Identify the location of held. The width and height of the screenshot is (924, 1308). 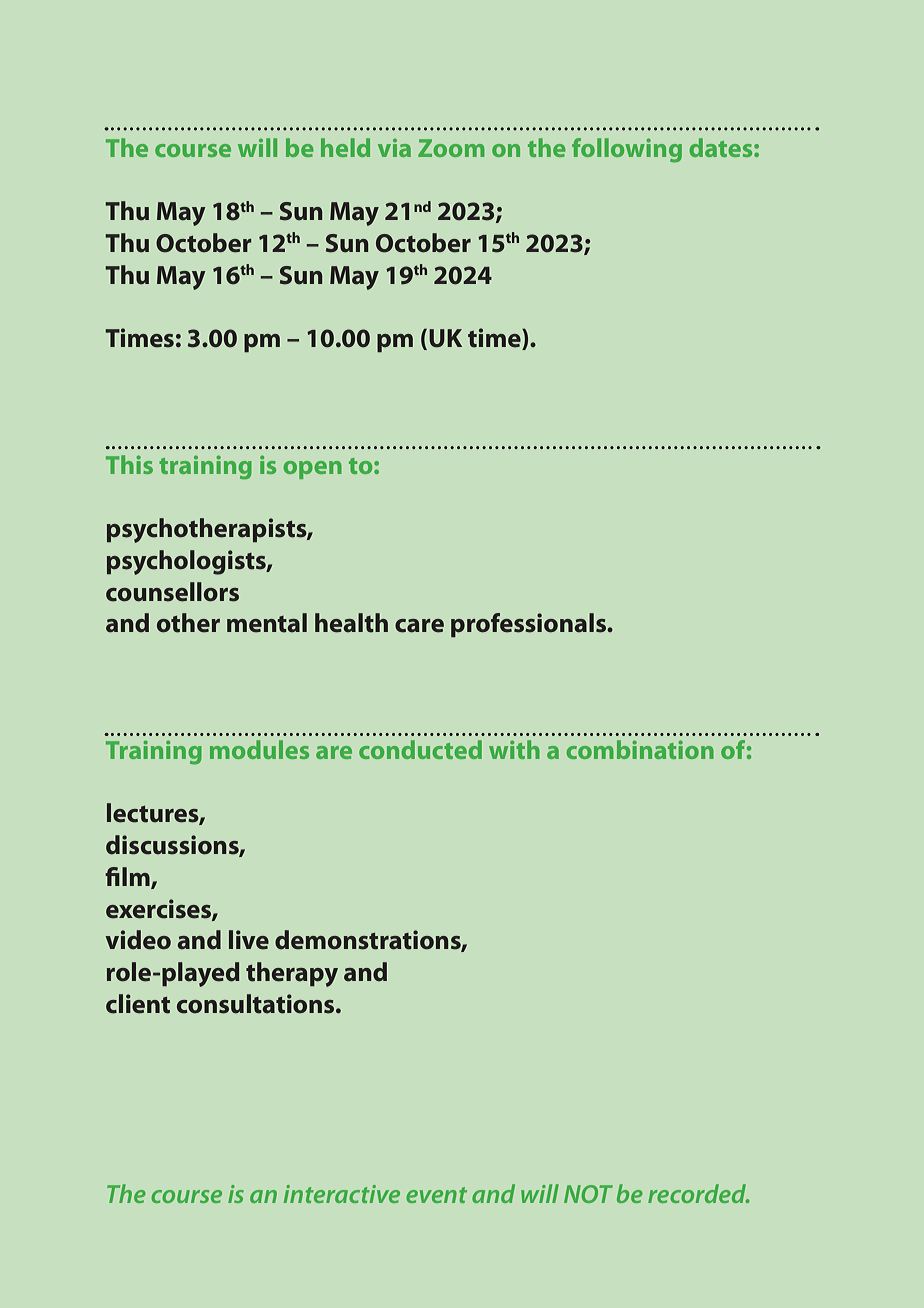
(345, 147).
